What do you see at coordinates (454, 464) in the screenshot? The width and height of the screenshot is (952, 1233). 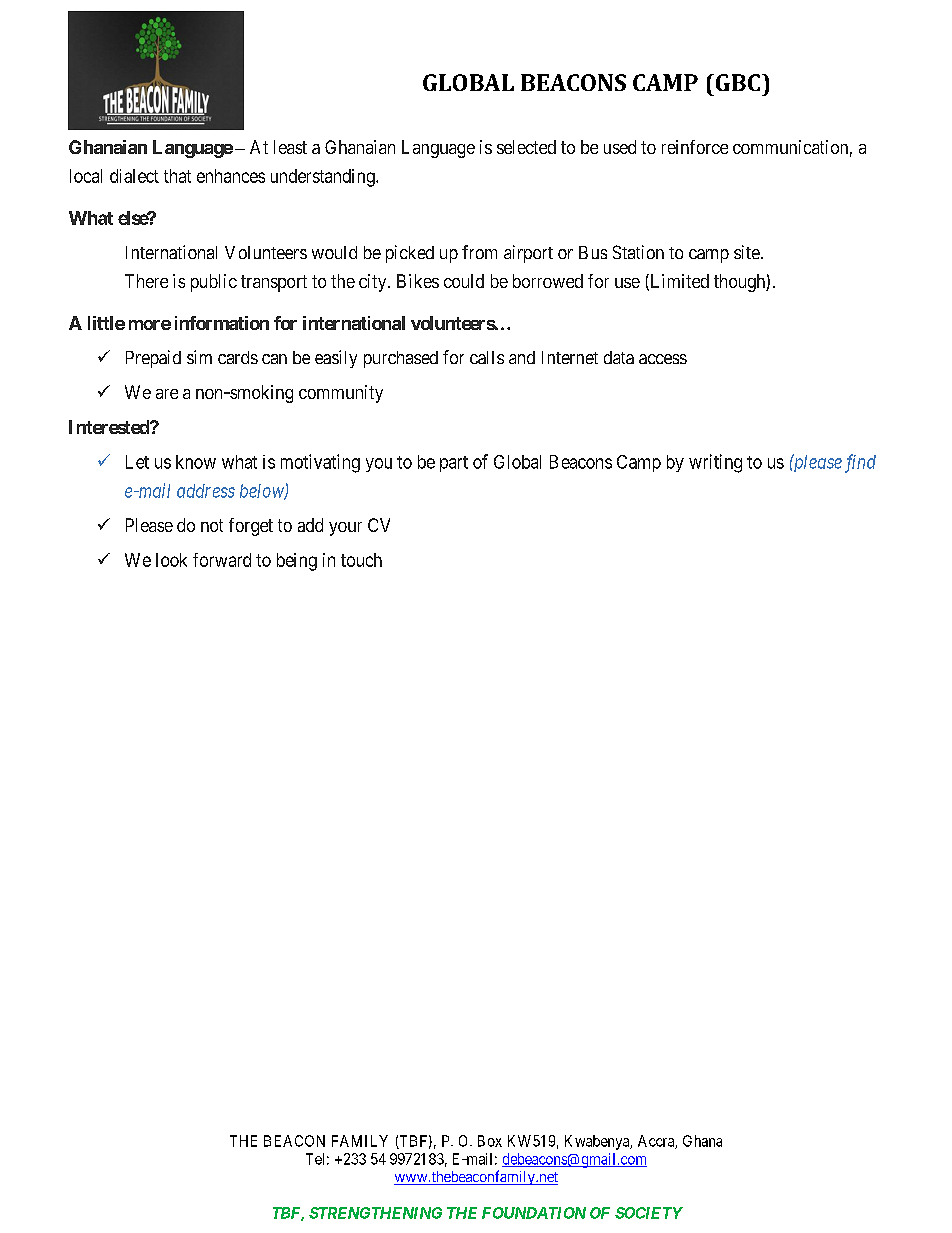 I see `part` at bounding box center [454, 464].
